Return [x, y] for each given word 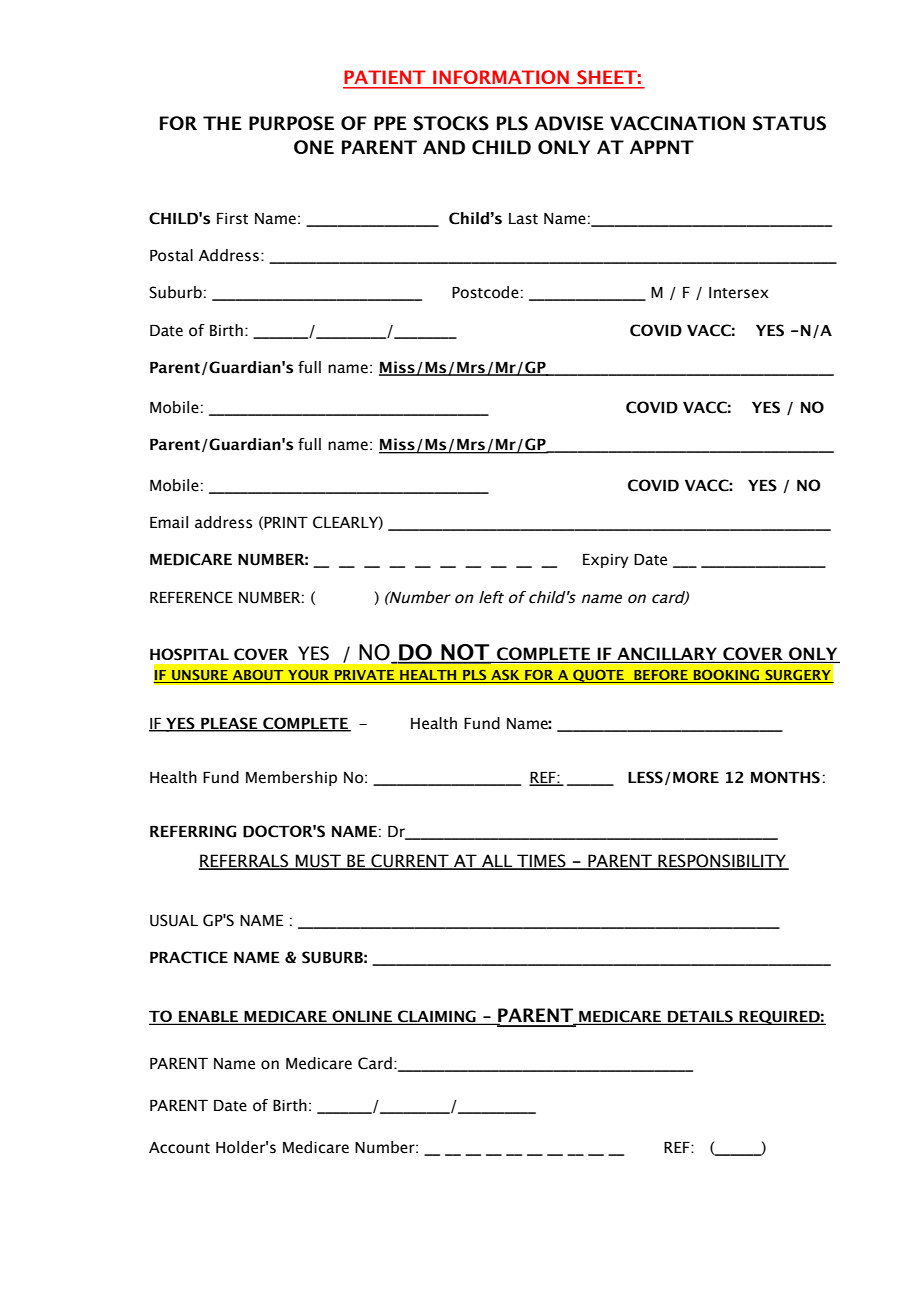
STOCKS [451, 123]
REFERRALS [245, 862]
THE [222, 123]
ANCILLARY [667, 655]
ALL [497, 861]
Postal [171, 255]
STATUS [789, 123]
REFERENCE [191, 597]
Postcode [485, 292]
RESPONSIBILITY [722, 862]
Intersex [739, 293]
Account [179, 1148]
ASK [505, 676]
